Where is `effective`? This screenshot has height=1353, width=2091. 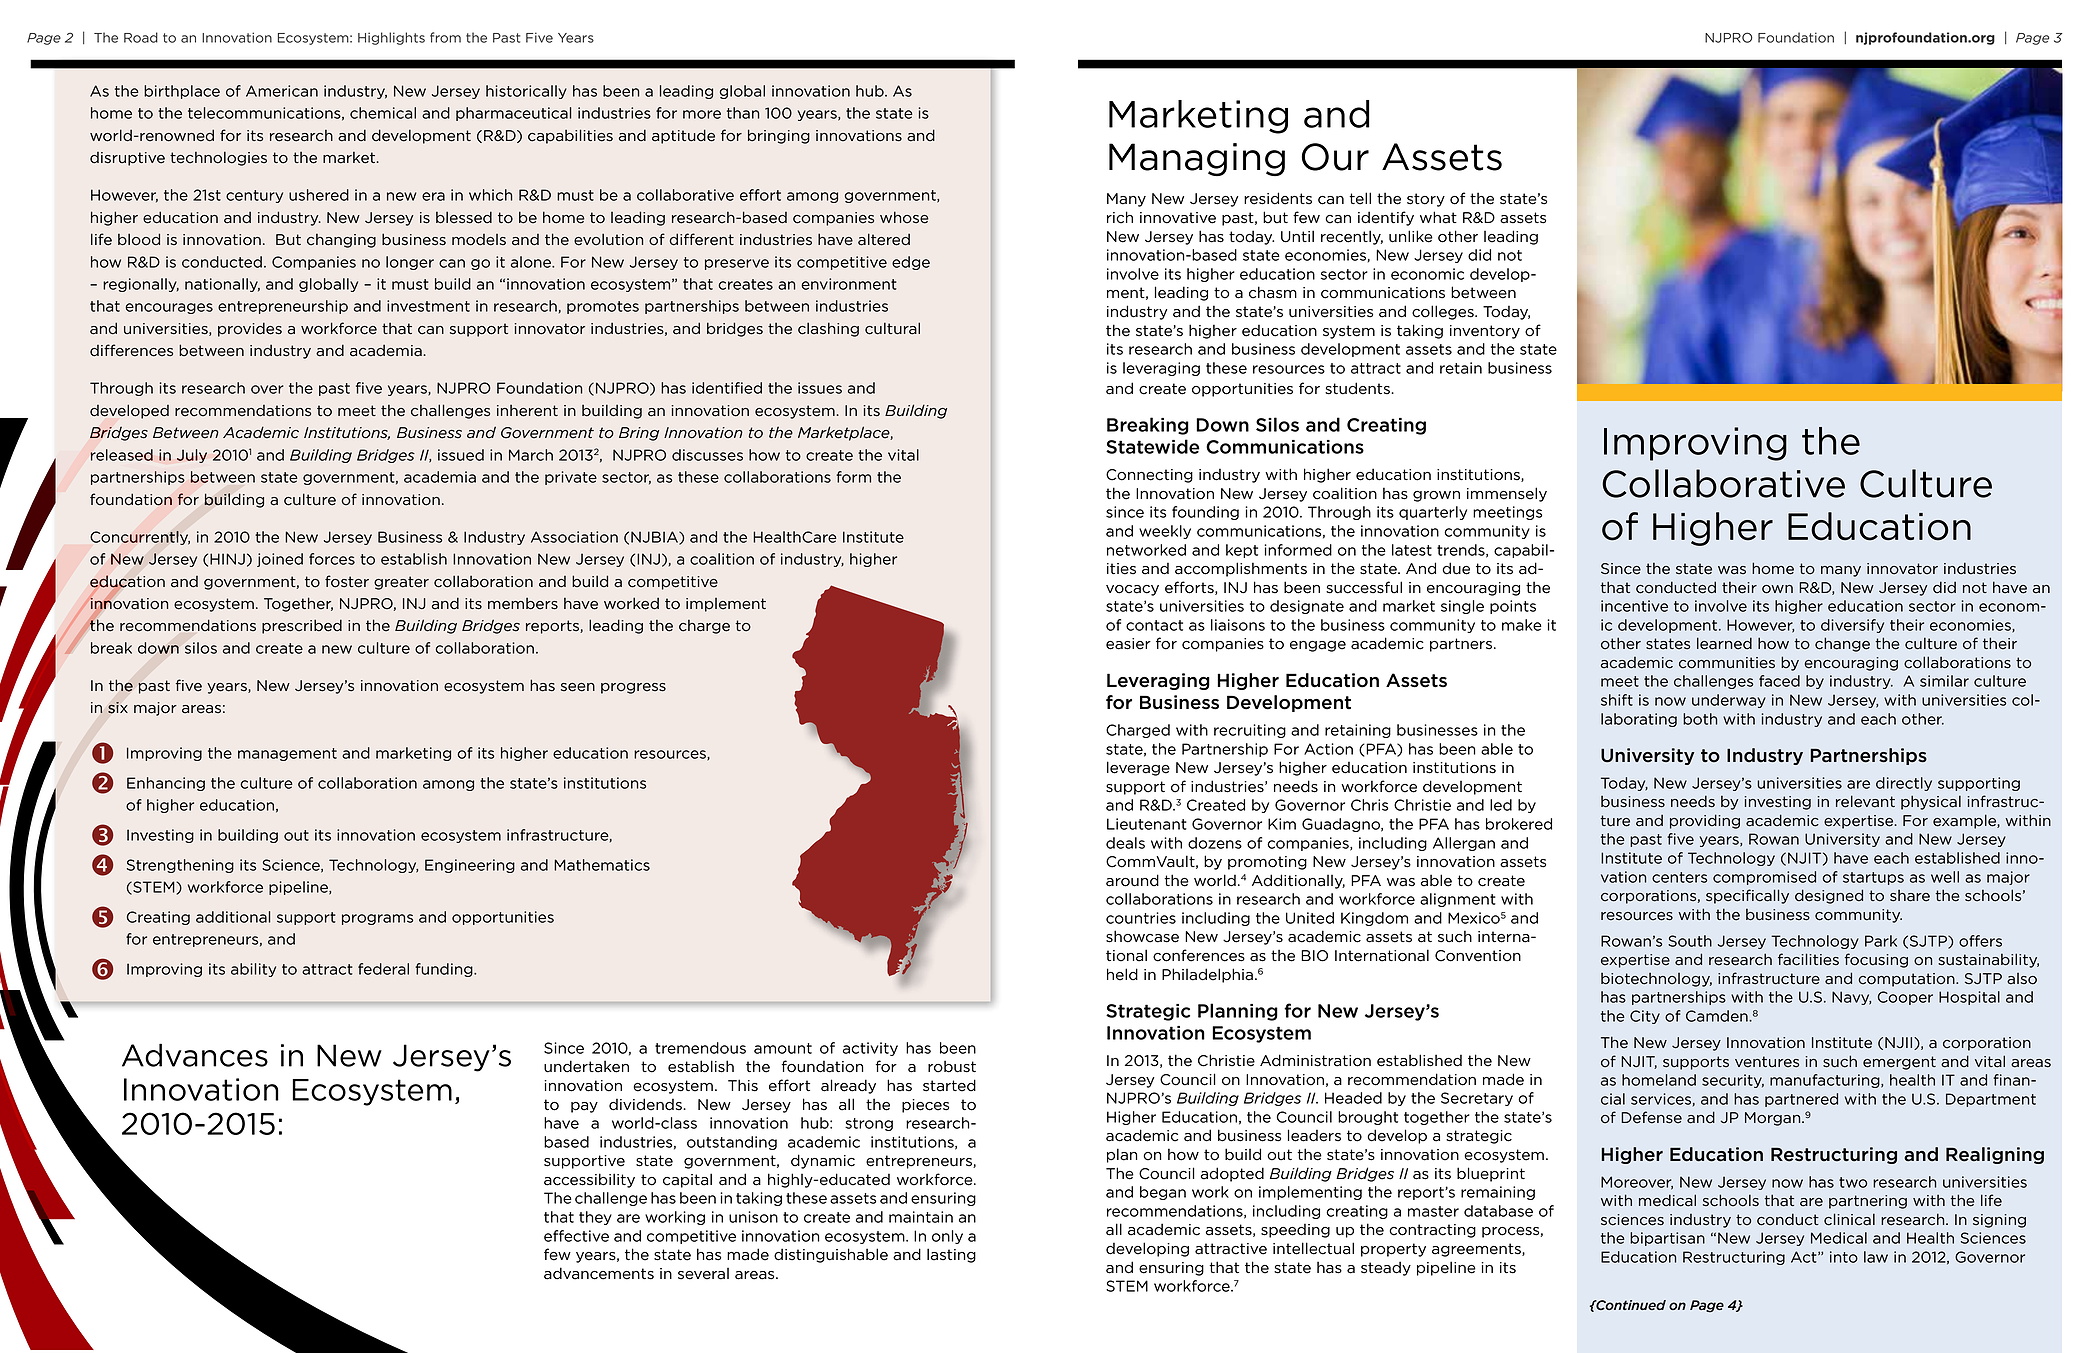 effective is located at coordinates (576, 1236).
